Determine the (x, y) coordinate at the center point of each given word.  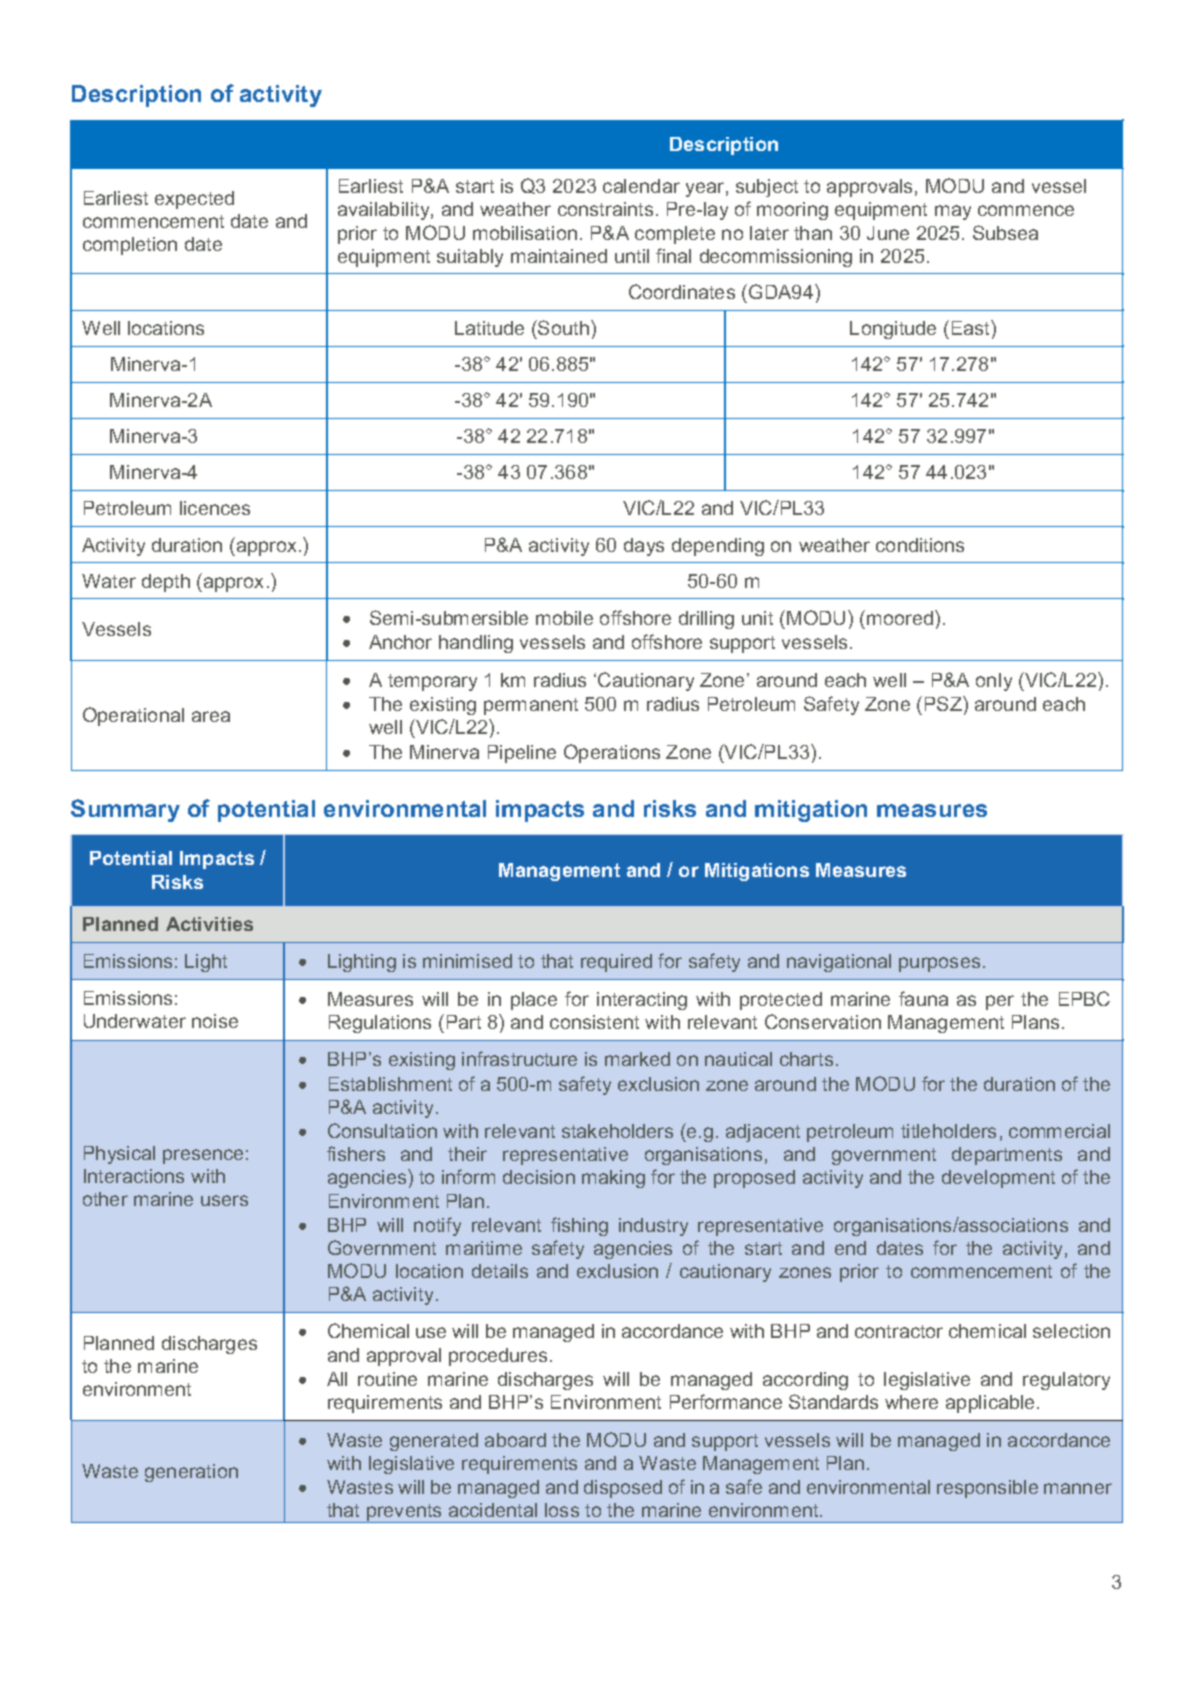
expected (194, 200)
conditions (920, 545)
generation (191, 1473)
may (953, 212)
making (613, 1179)
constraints (605, 209)
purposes (939, 964)
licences (215, 508)
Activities (209, 924)
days (644, 547)
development (998, 1179)
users (224, 1200)
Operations (612, 753)
